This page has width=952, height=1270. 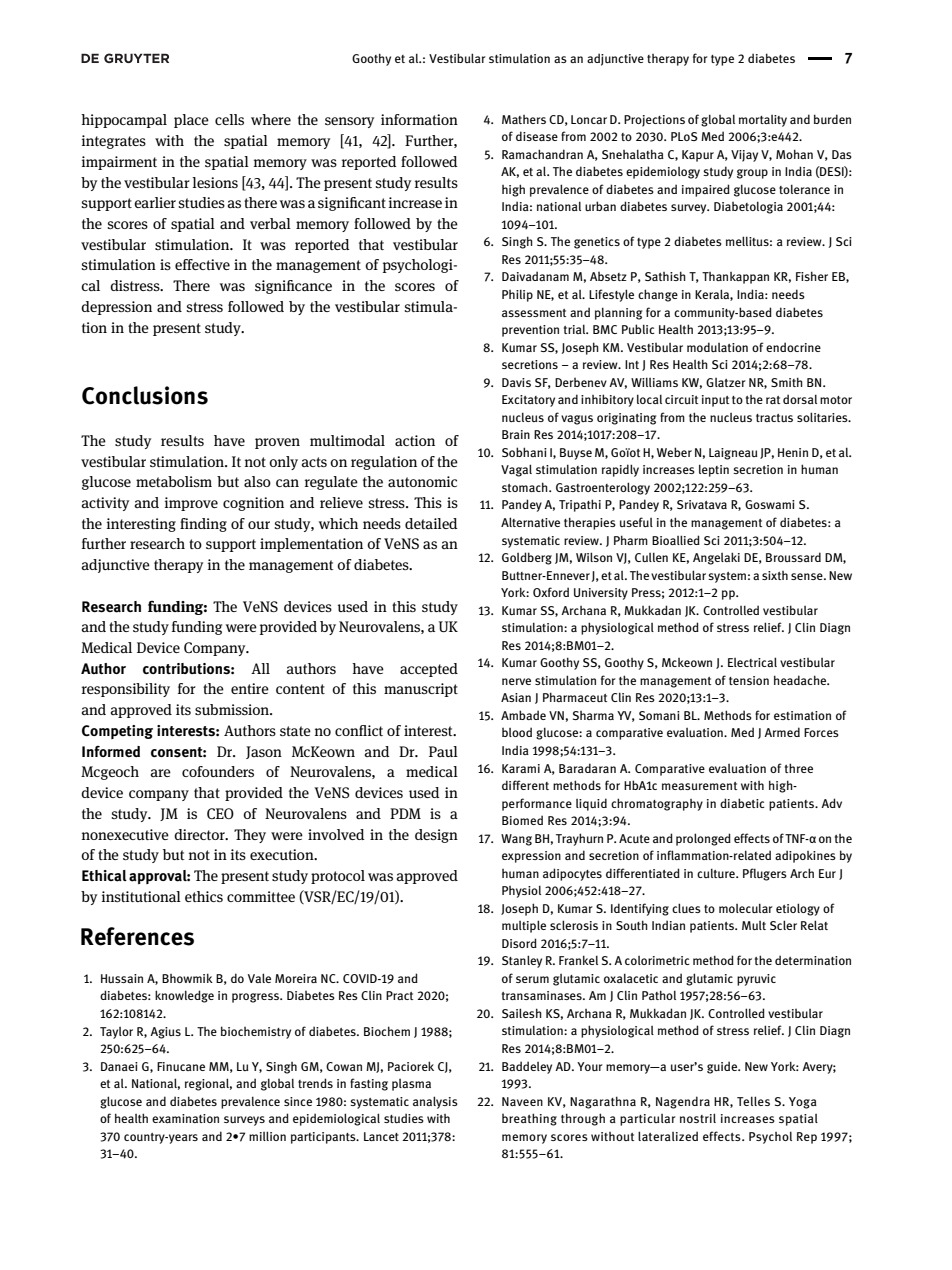 I want to click on Disord, so click(x=519, y=943).
